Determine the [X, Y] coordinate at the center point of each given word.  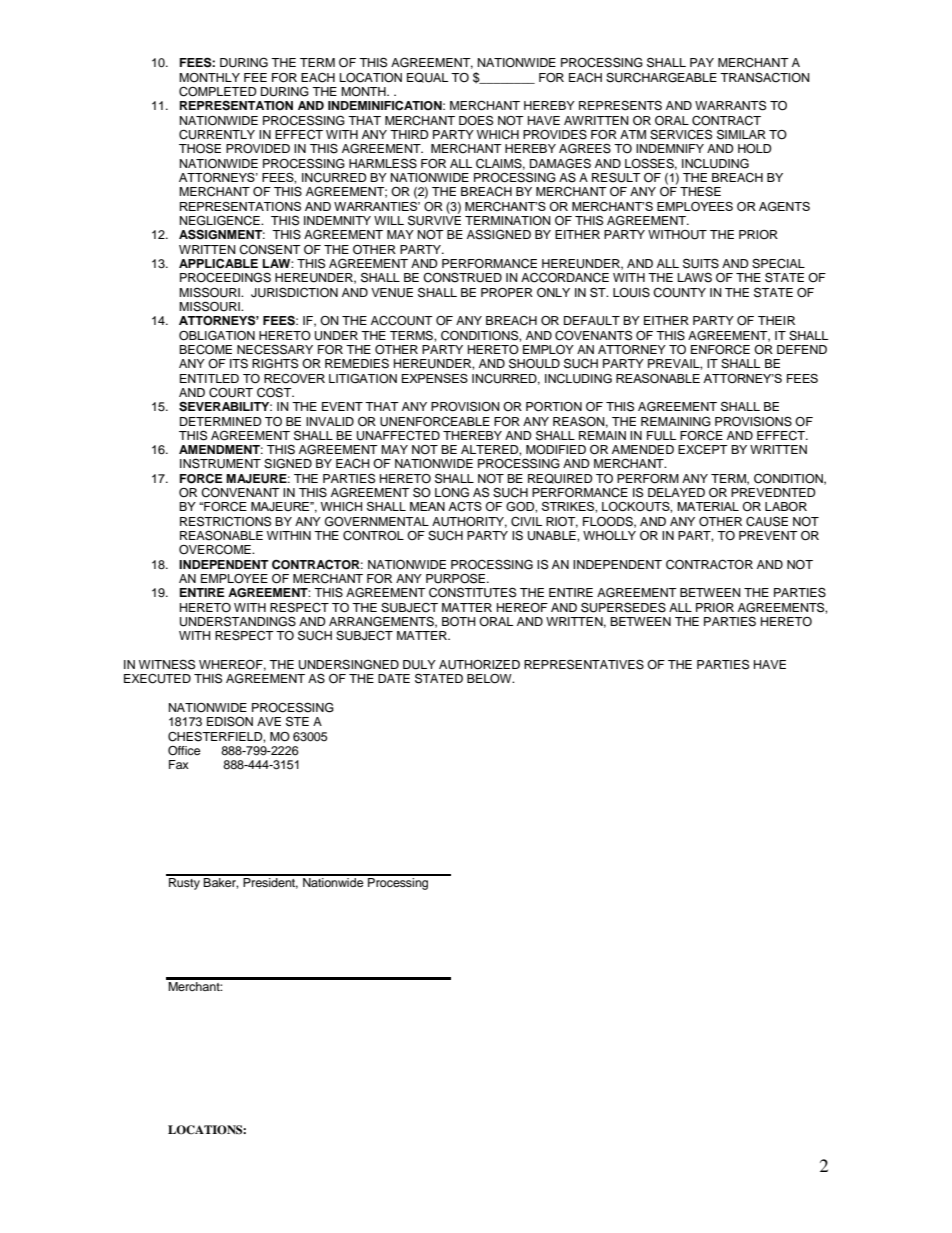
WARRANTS [730, 105]
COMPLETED [218, 92]
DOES [476, 120]
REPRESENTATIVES [584, 664]
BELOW [490, 679]
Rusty [184, 882]
